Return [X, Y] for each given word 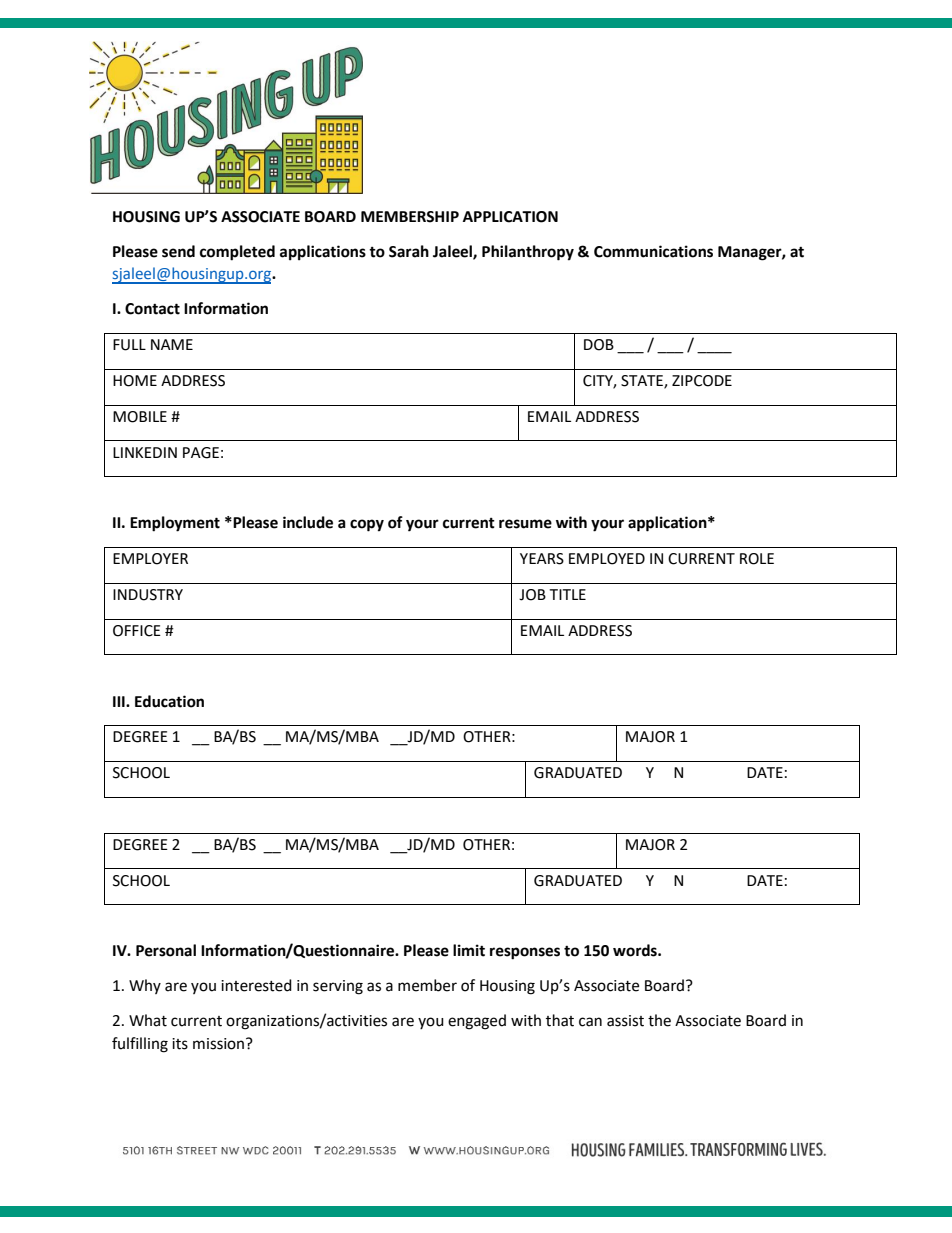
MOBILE [140, 417]
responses [525, 953]
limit [469, 950]
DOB [599, 345]
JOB [532, 595]
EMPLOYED [607, 559]
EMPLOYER [150, 559]
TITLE [567, 594]
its [180, 1044]
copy [367, 525]
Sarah [409, 251]
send [178, 251]
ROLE [757, 559]
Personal [166, 950]
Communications [653, 251]
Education [169, 701]
